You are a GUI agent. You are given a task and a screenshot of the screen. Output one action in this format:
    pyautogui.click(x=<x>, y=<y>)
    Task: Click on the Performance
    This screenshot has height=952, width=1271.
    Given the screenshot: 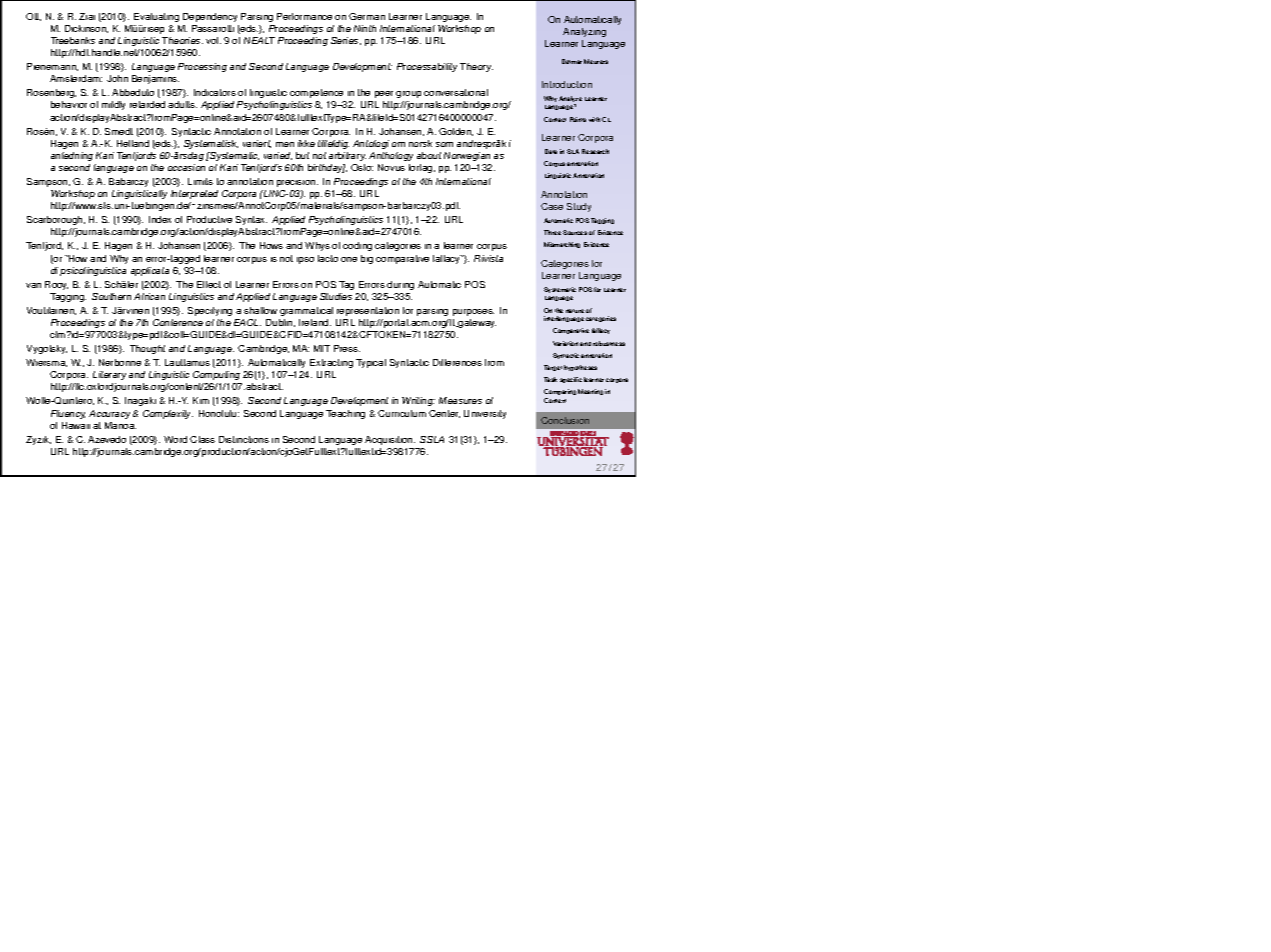 What is the action you would take?
    pyautogui.click(x=304, y=16)
